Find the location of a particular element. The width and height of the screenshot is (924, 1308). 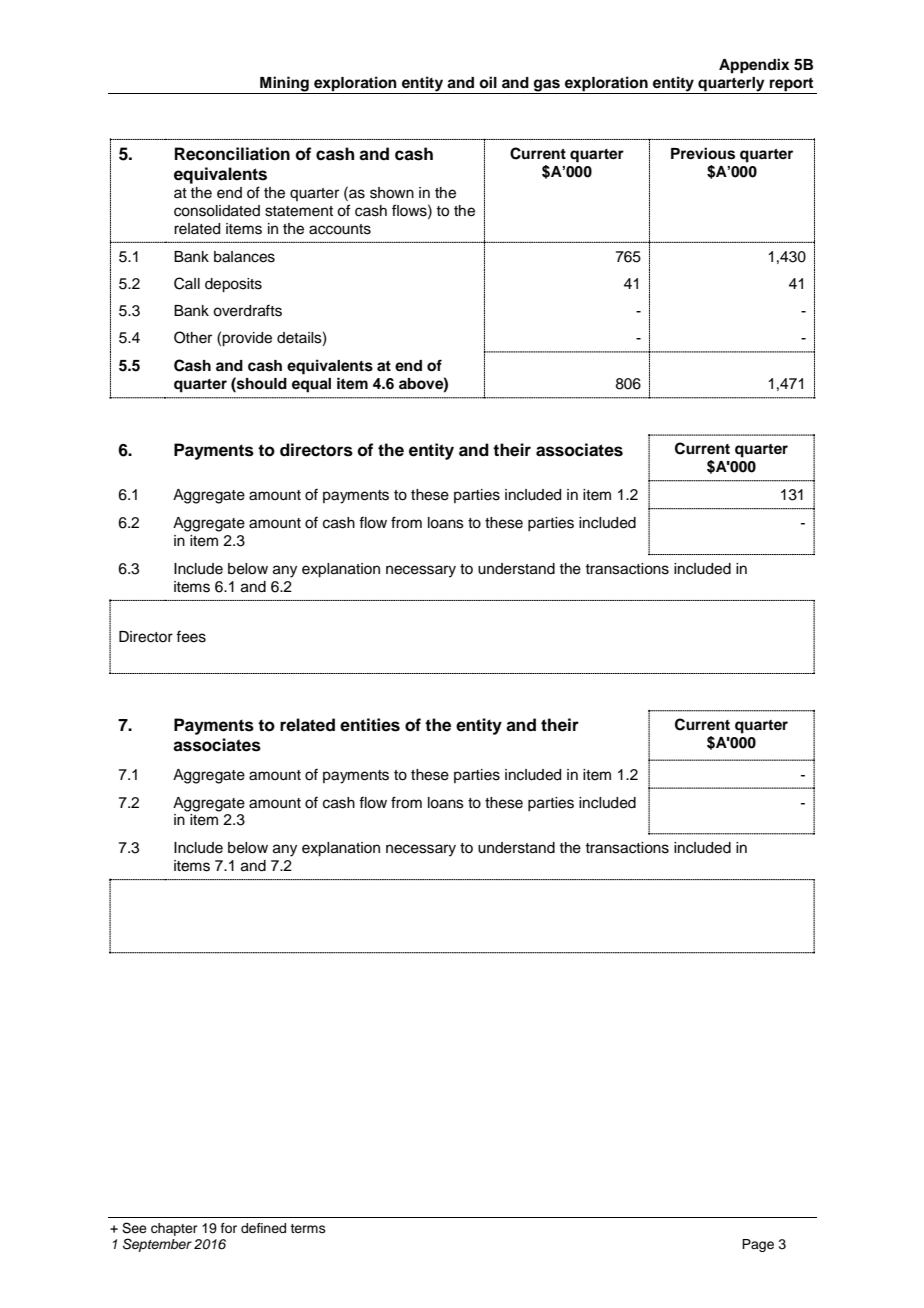

equal is located at coordinates (311, 385).
